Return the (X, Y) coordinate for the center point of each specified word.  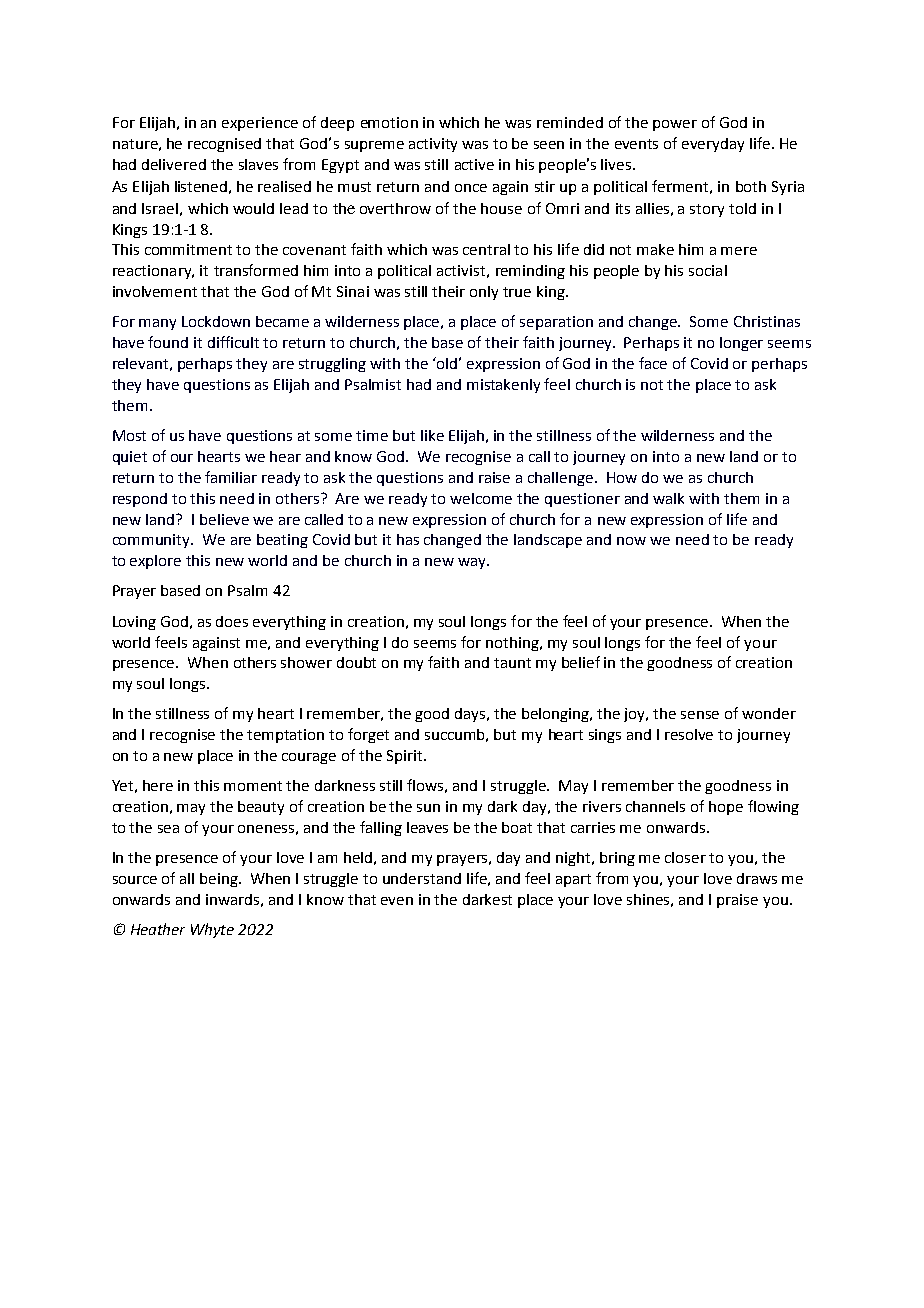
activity (433, 145)
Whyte (212, 930)
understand (422, 878)
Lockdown (216, 321)
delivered (174, 164)
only (484, 293)
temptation (285, 736)
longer (741, 344)
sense (700, 715)
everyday (713, 145)
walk (668, 498)
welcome (481, 498)
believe (224, 519)
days (472, 715)
